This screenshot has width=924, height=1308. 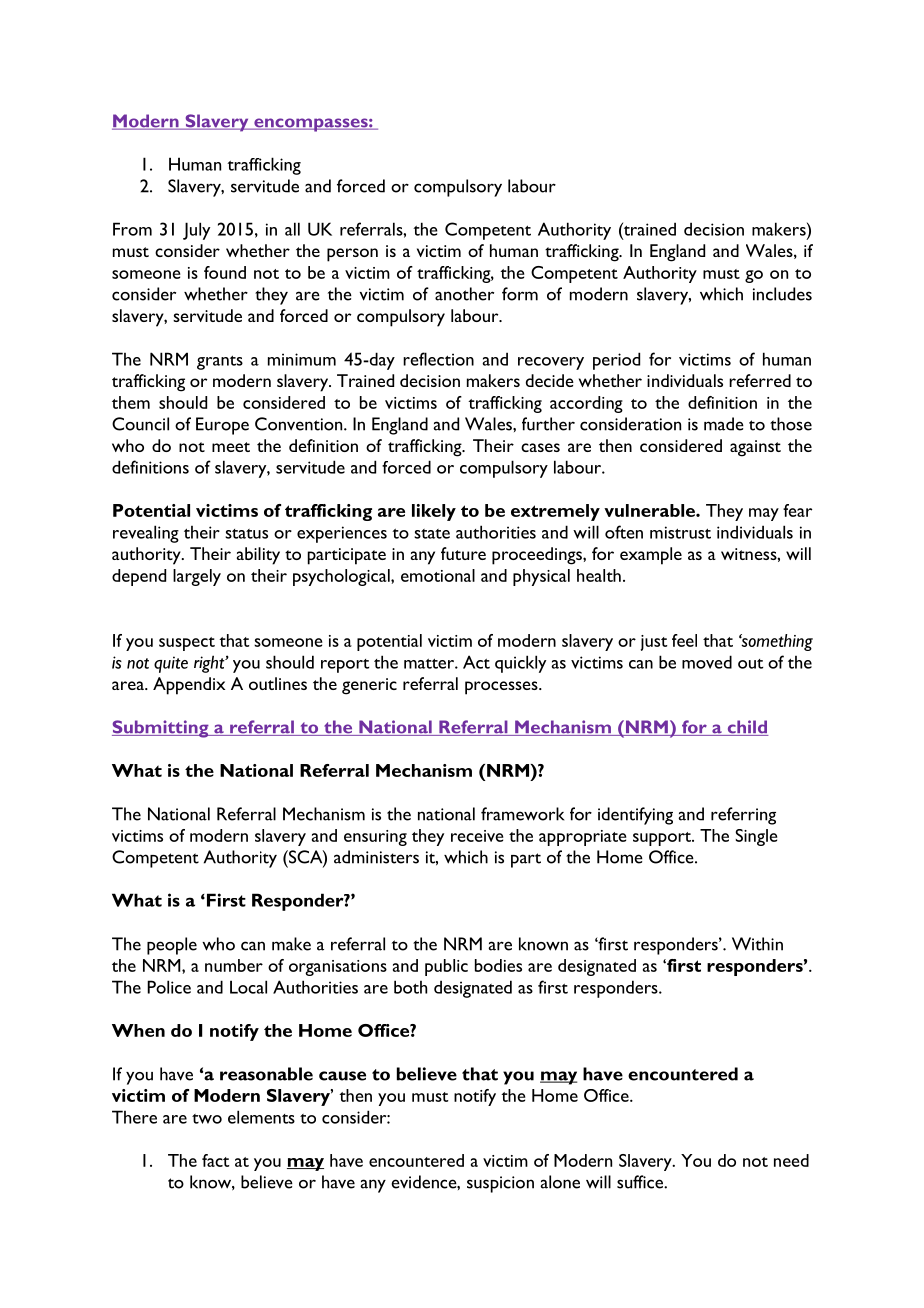 I want to click on receive, so click(x=477, y=836).
